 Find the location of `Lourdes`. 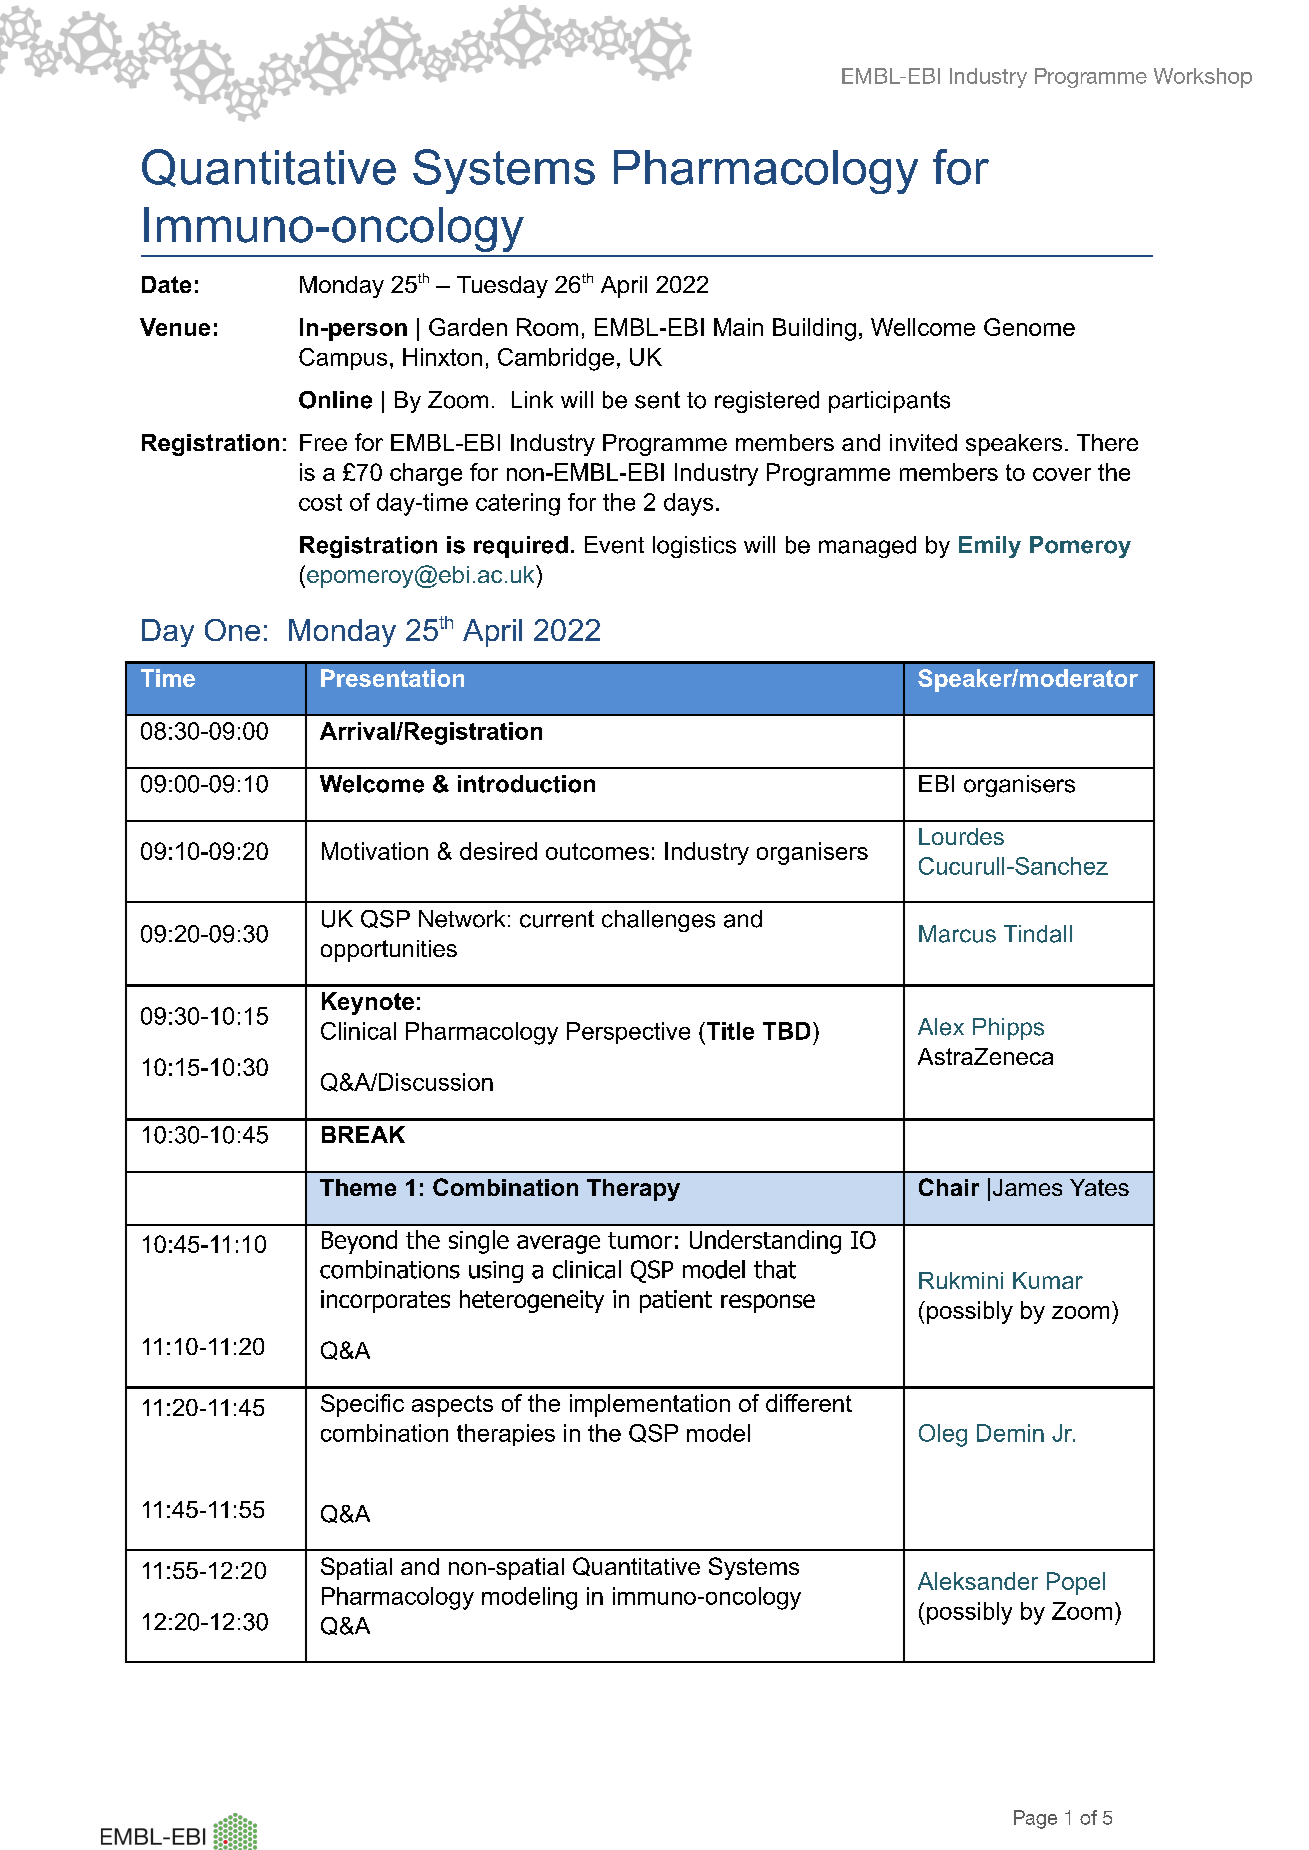

Lourdes is located at coordinates (961, 836).
